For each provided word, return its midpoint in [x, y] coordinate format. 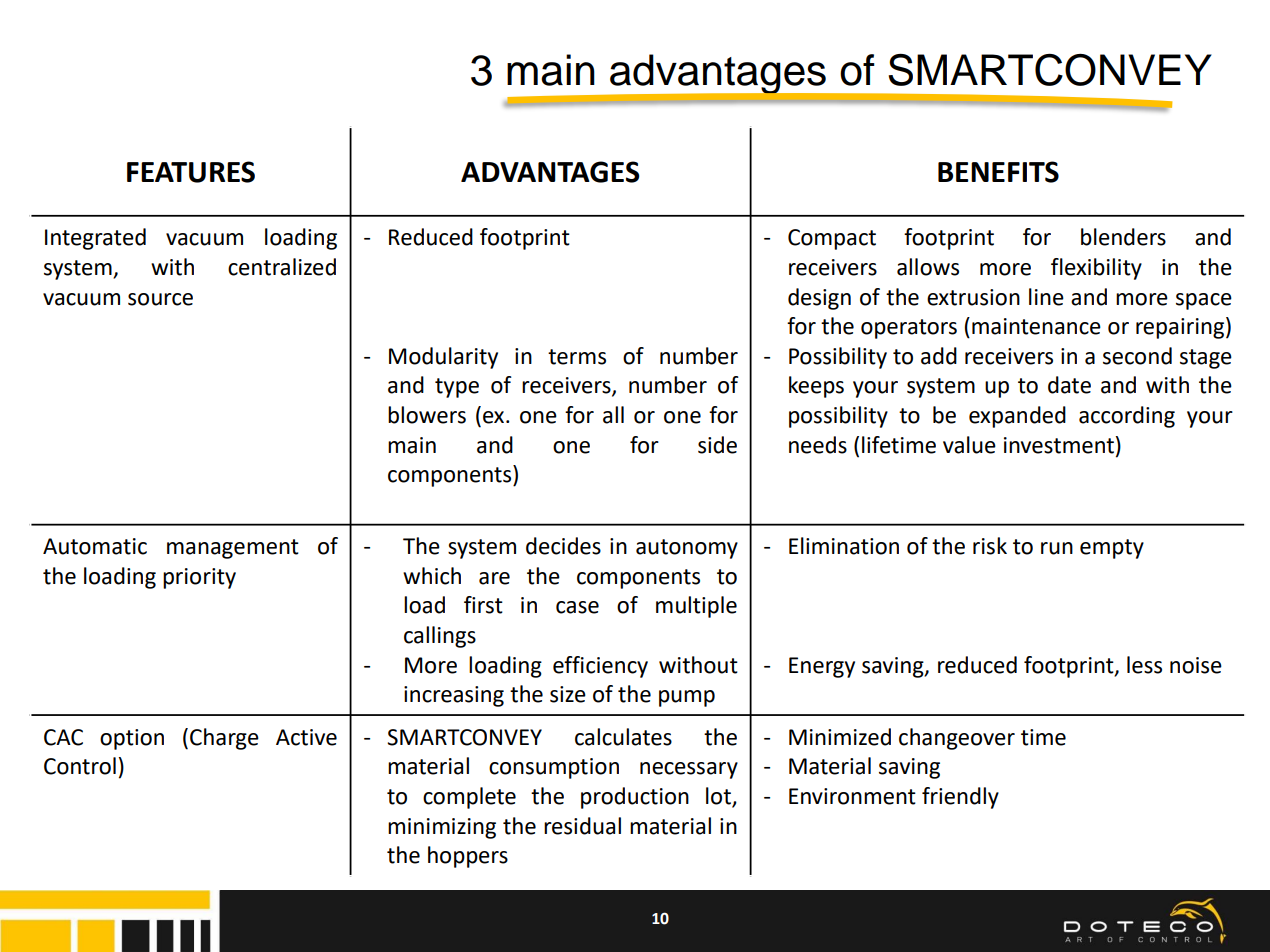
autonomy [687, 549]
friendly [960, 798]
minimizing [442, 828]
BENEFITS [998, 172]
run [1057, 548]
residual [582, 826]
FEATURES [191, 172]
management [233, 549]
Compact [832, 239]
